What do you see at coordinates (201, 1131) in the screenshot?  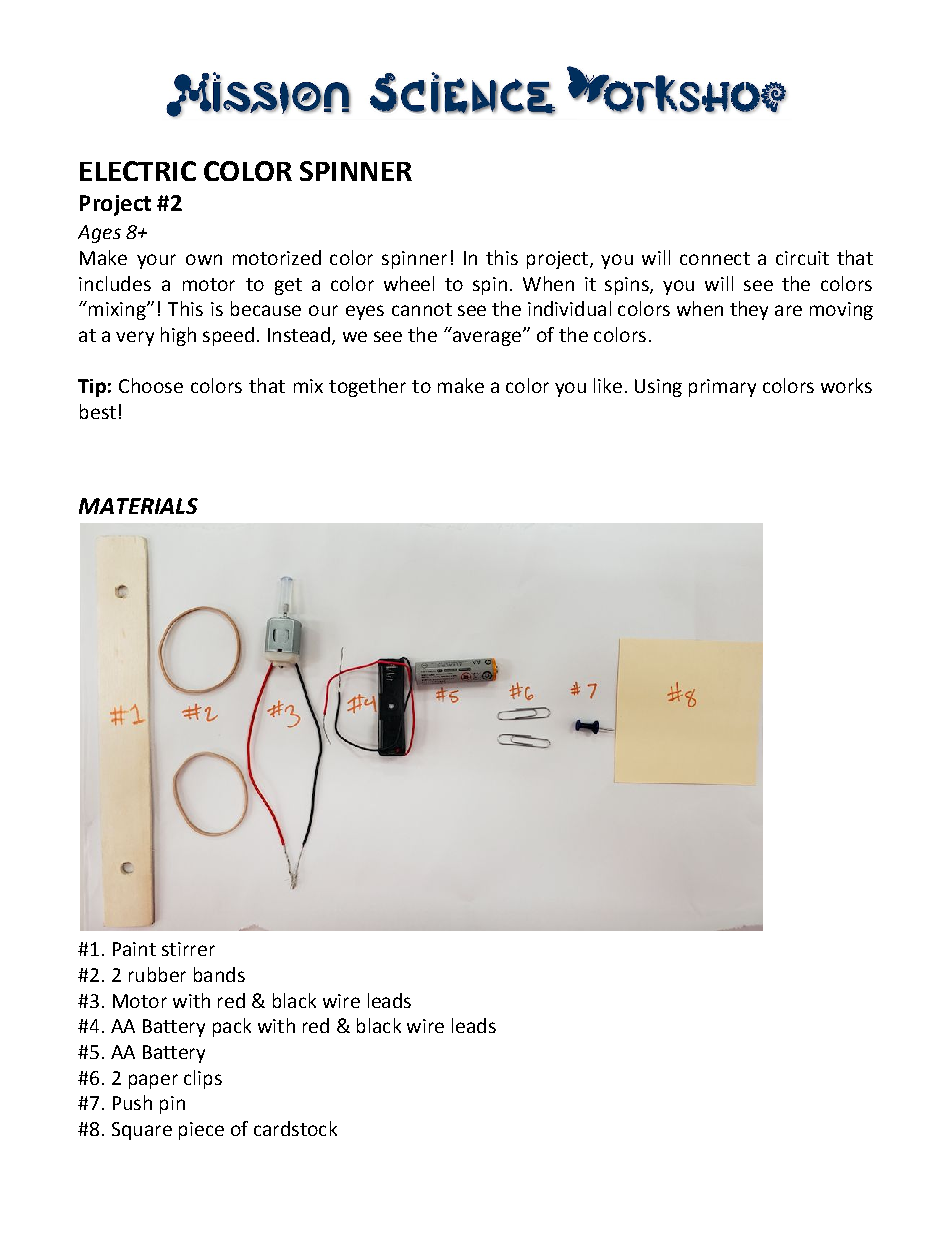 I see `piece` at bounding box center [201, 1131].
